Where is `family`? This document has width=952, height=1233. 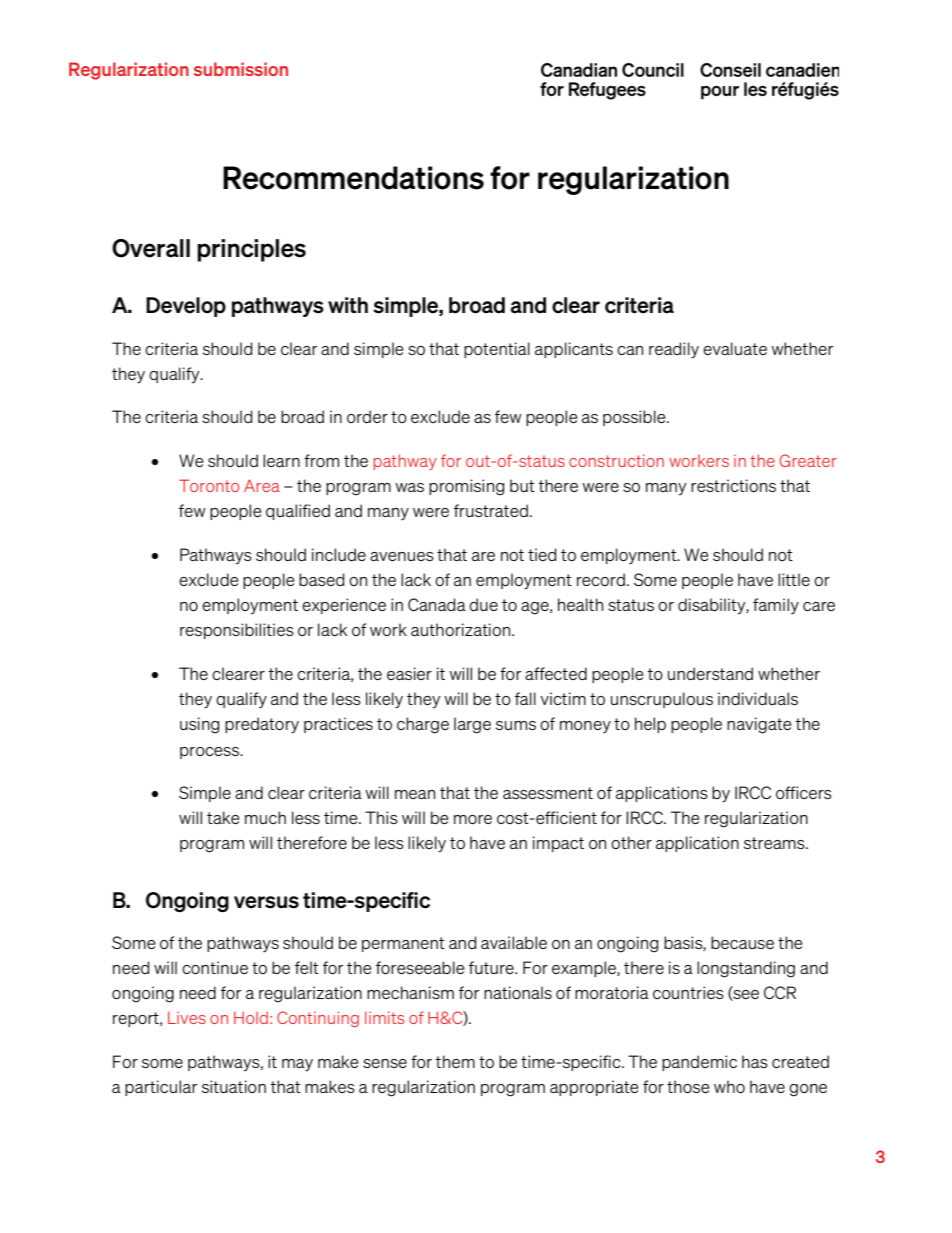
family is located at coordinates (776, 606).
